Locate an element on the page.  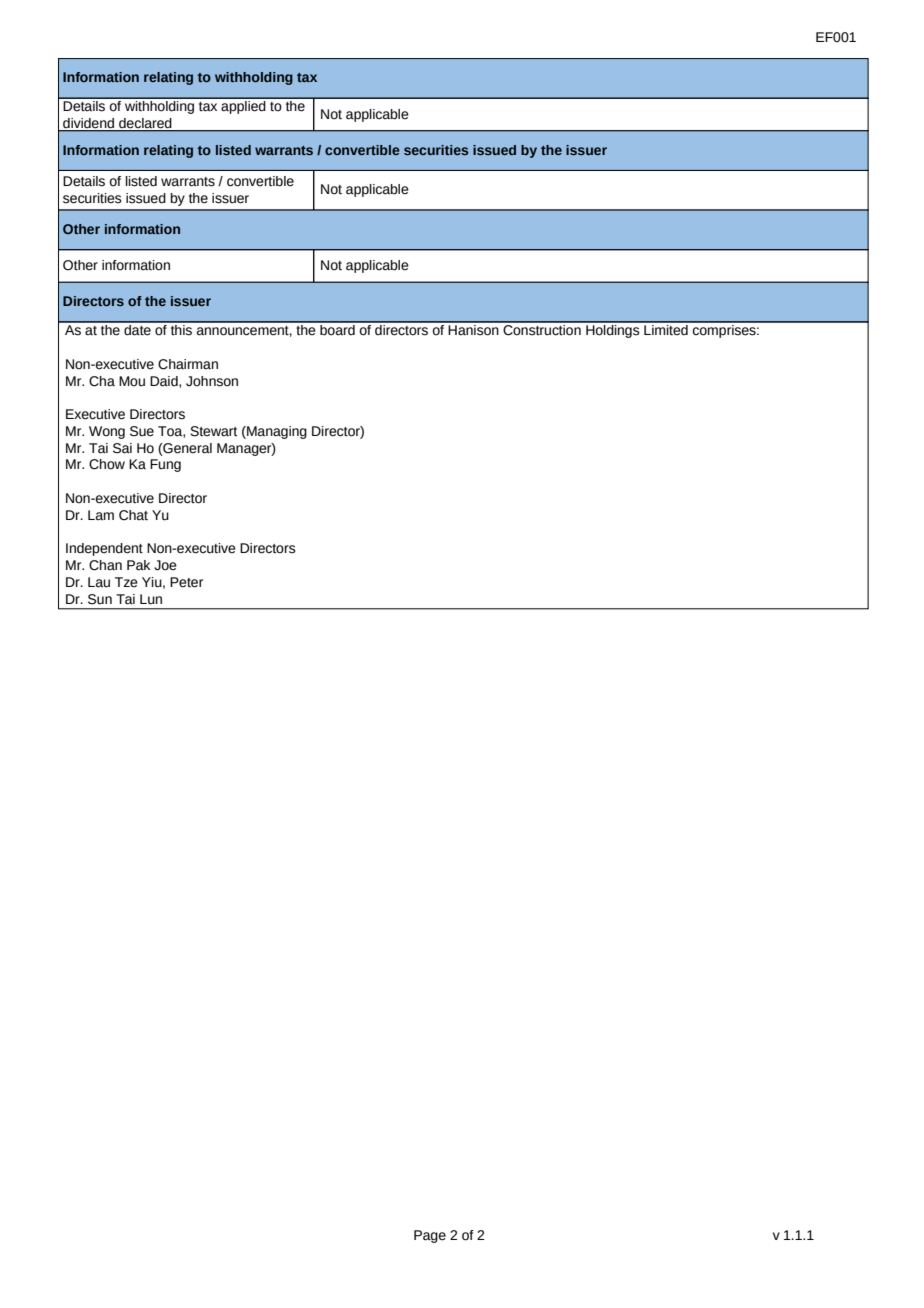
Page is located at coordinates (430, 1236).
